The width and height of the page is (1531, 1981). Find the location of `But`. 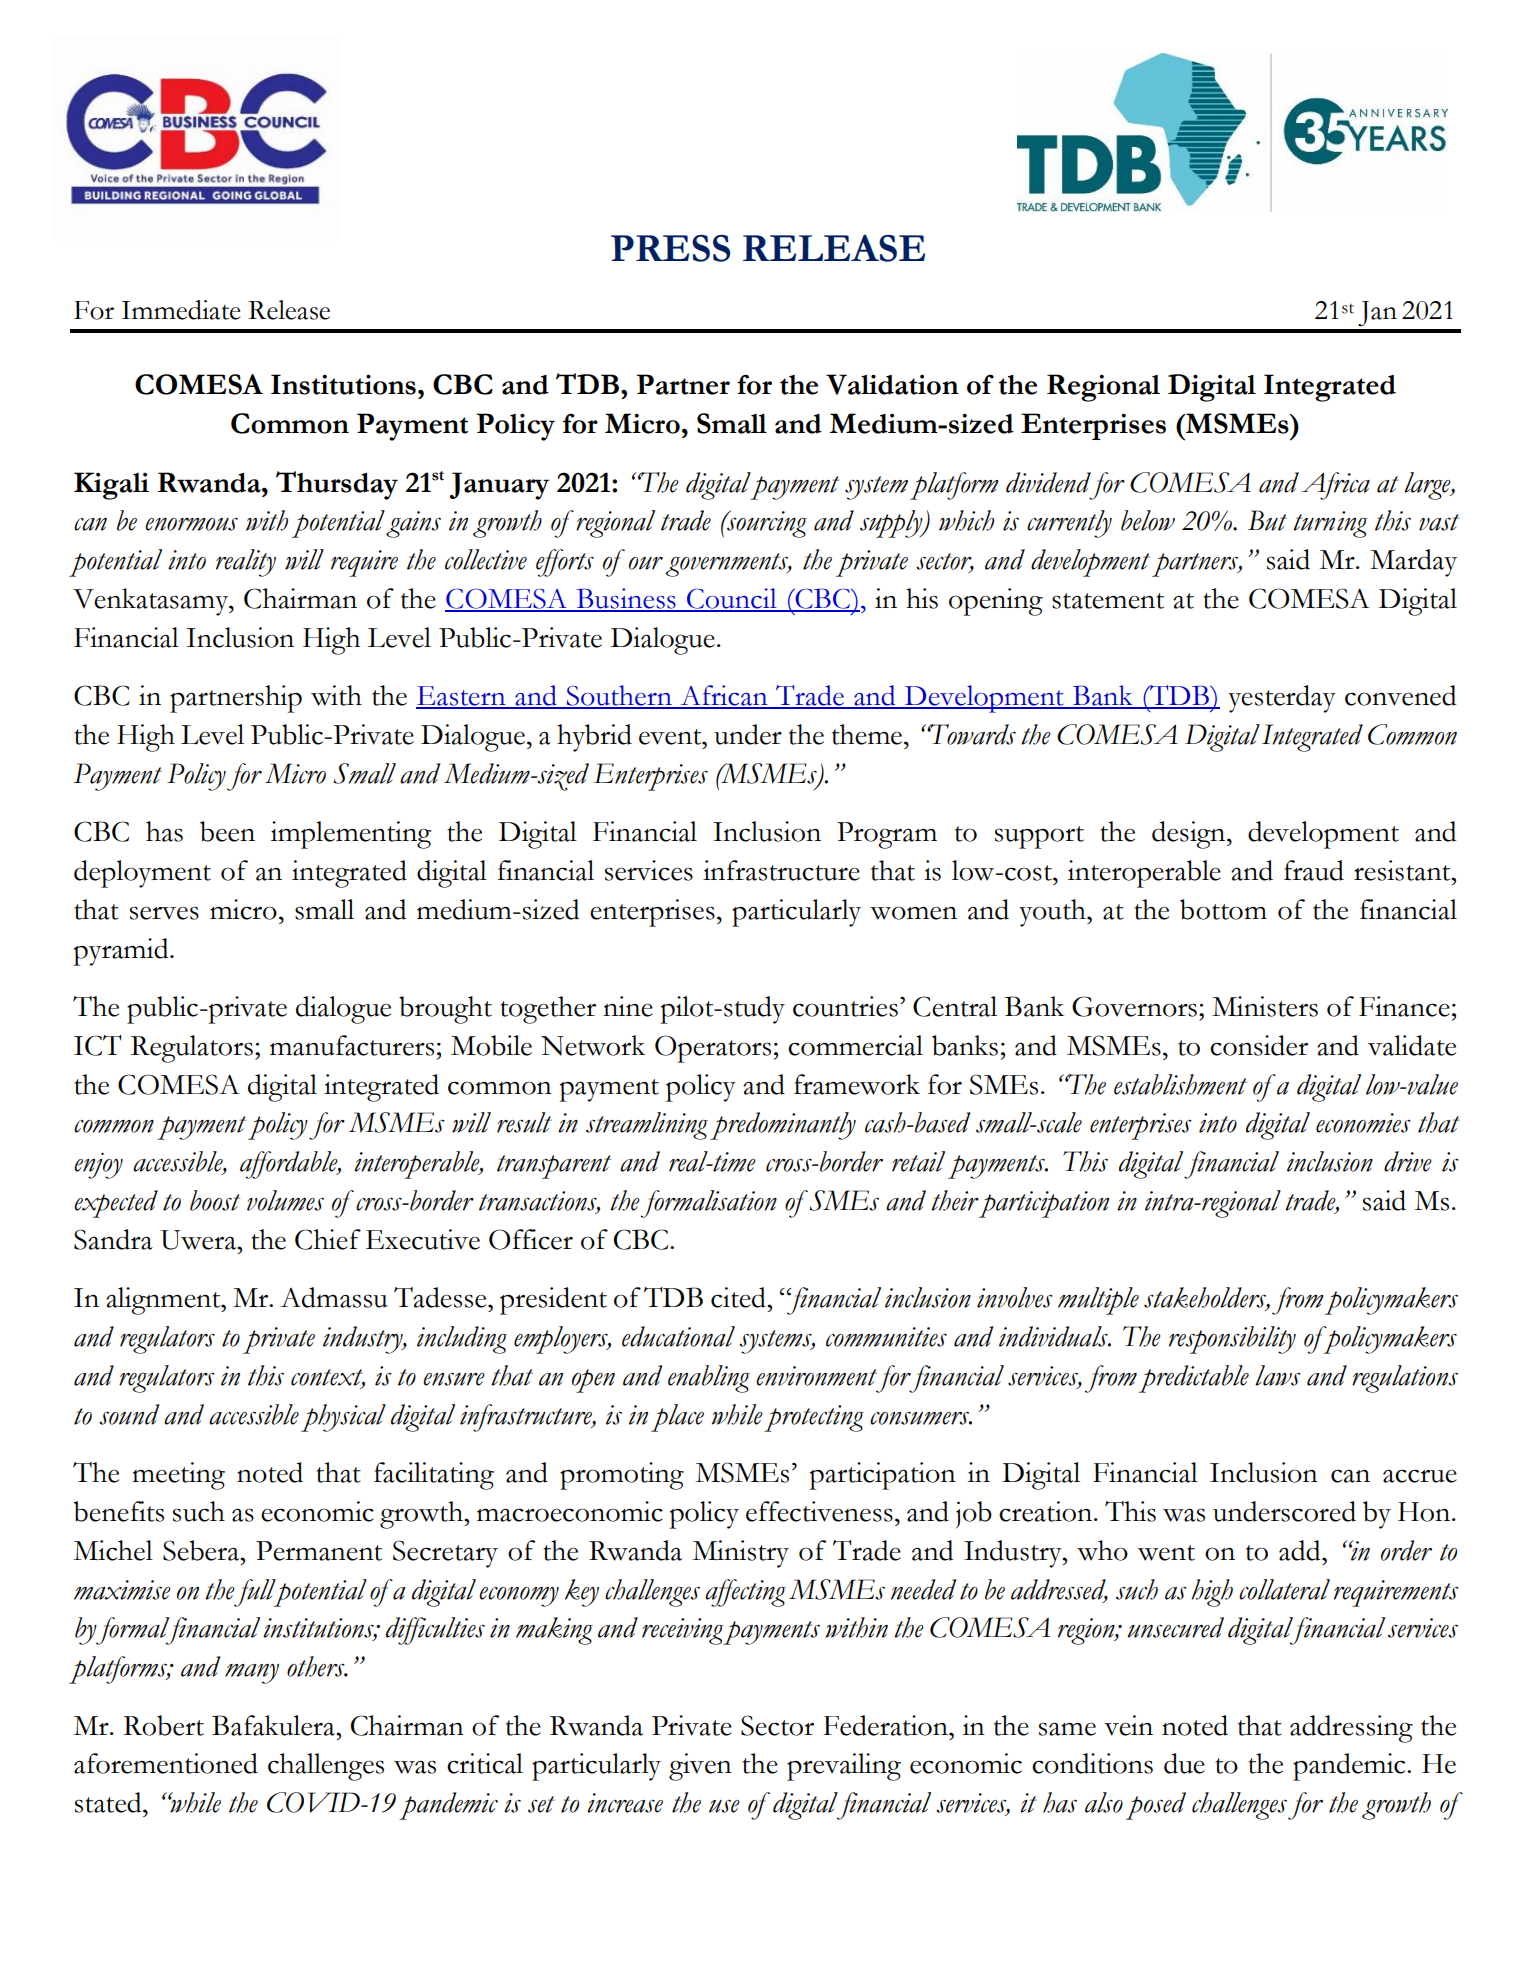

But is located at coordinates (1267, 520).
